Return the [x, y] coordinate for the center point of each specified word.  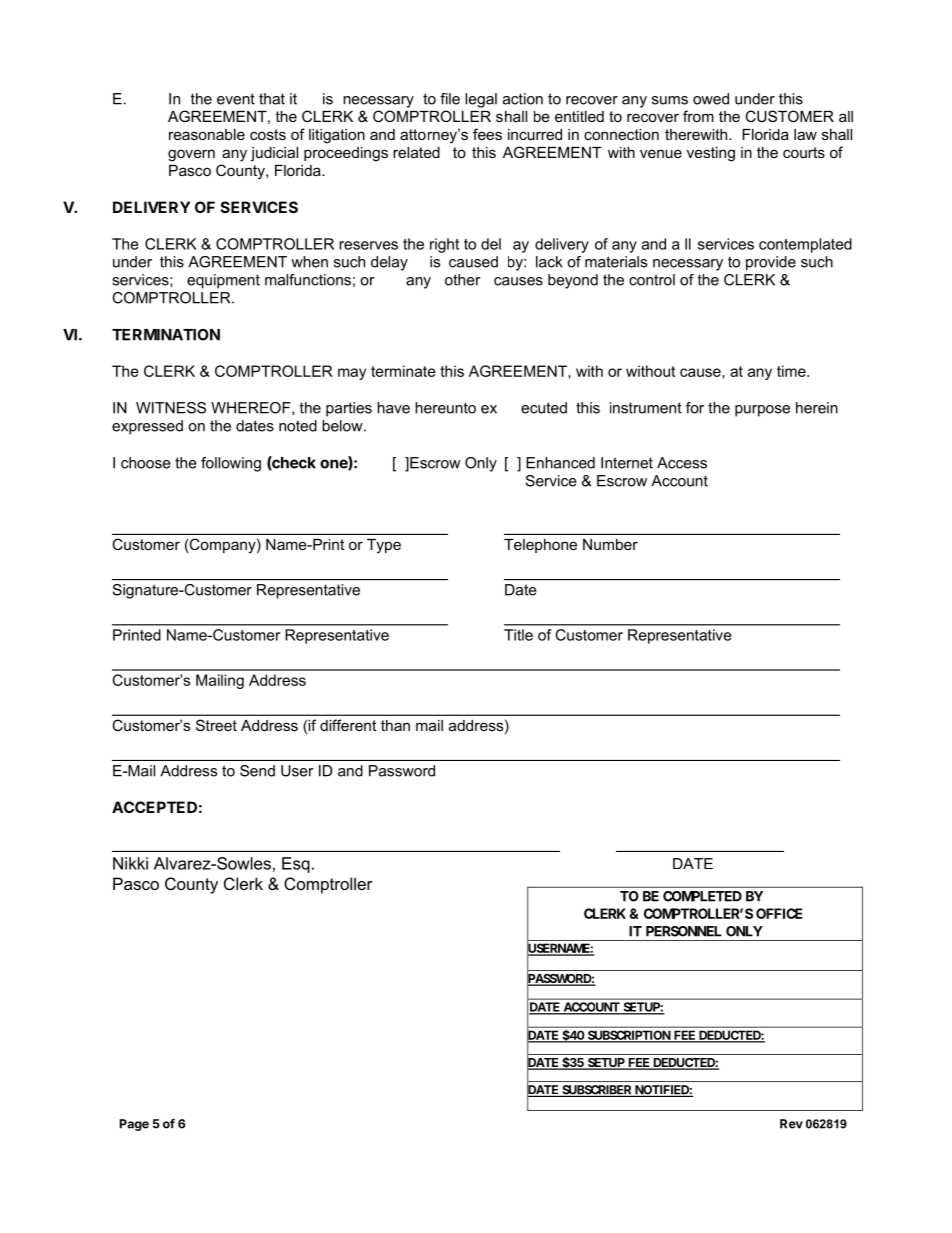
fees [487, 134]
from [698, 116]
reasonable [207, 134]
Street [216, 725]
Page [134, 1125]
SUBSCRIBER [596, 1091]
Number [610, 544]
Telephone [540, 546]
